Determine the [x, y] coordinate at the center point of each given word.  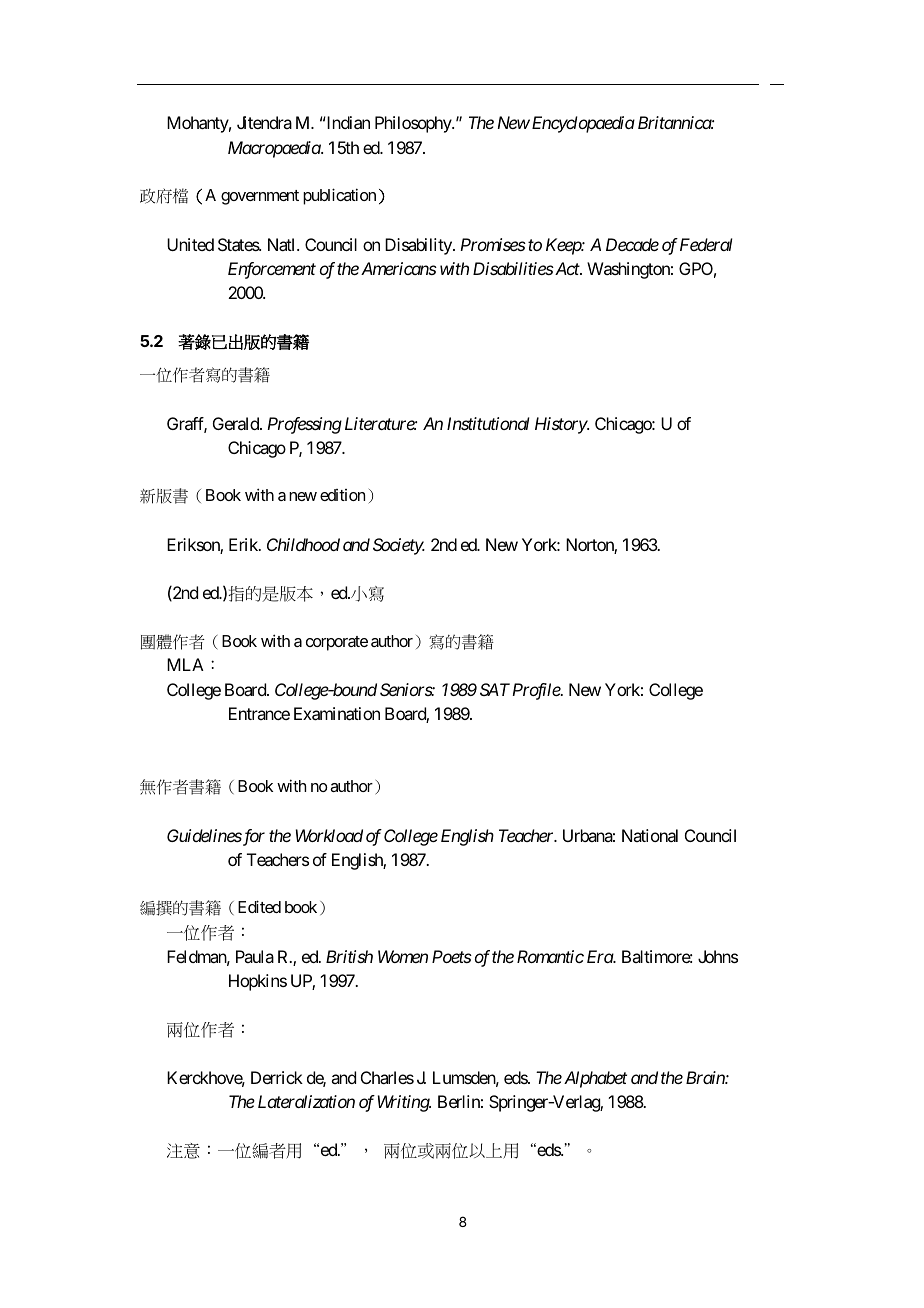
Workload [329, 835]
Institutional [488, 423]
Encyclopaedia [582, 124]
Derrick [277, 1077]
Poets [452, 956]
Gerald [237, 423]
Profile [536, 691]
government [260, 197]
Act [567, 268]
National [650, 835]
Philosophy [414, 124]
